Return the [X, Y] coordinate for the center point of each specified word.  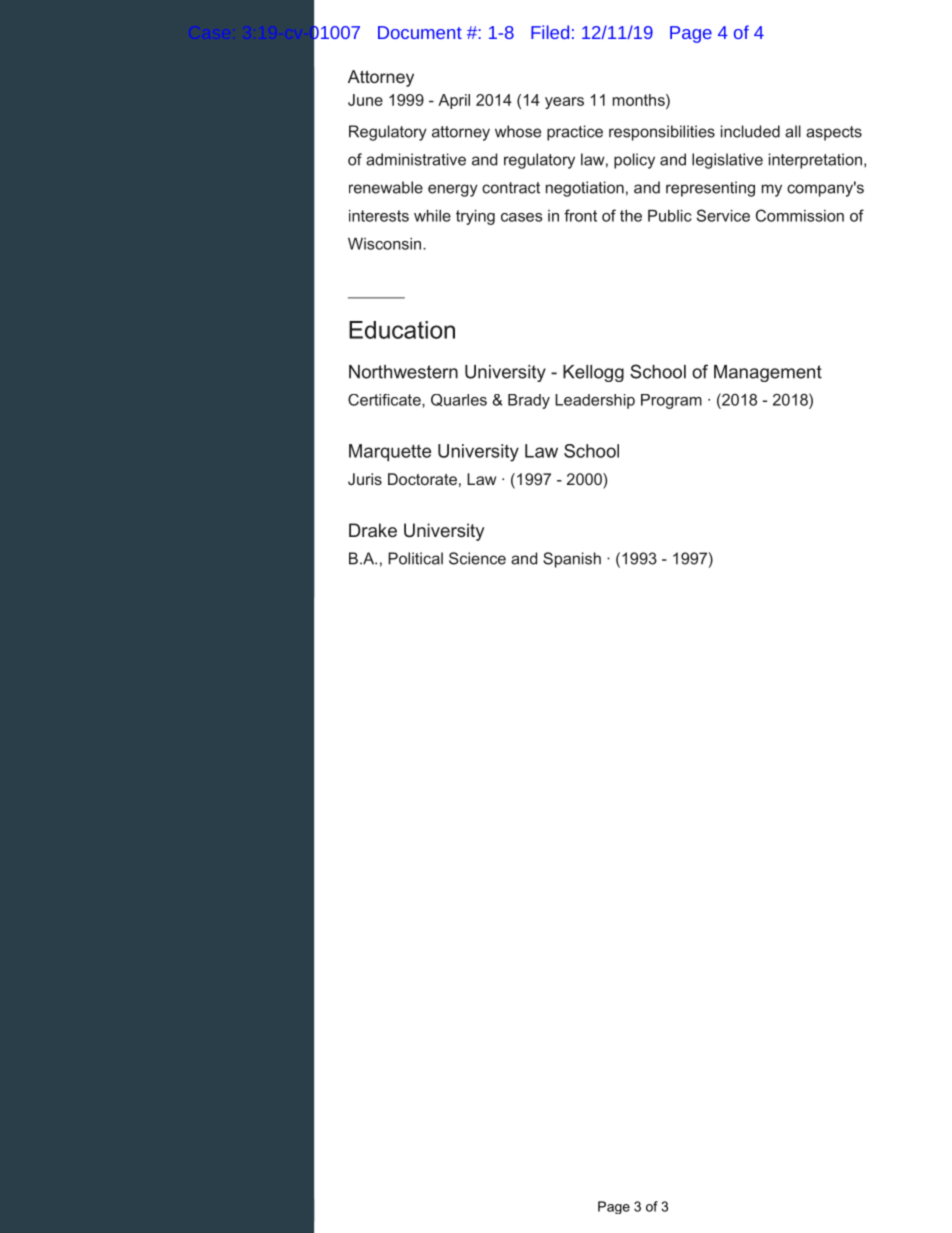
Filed [550, 32]
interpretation [815, 161]
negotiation [585, 189]
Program [671, 401]
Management [768, 373]
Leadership [595, 401]
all [793, 131]
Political [415, 558]
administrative [416, 159]
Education [402, 330]
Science [477, 558]
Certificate [385, 400]
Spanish [572, 560]
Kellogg [593, 373]
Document [420, 32]
